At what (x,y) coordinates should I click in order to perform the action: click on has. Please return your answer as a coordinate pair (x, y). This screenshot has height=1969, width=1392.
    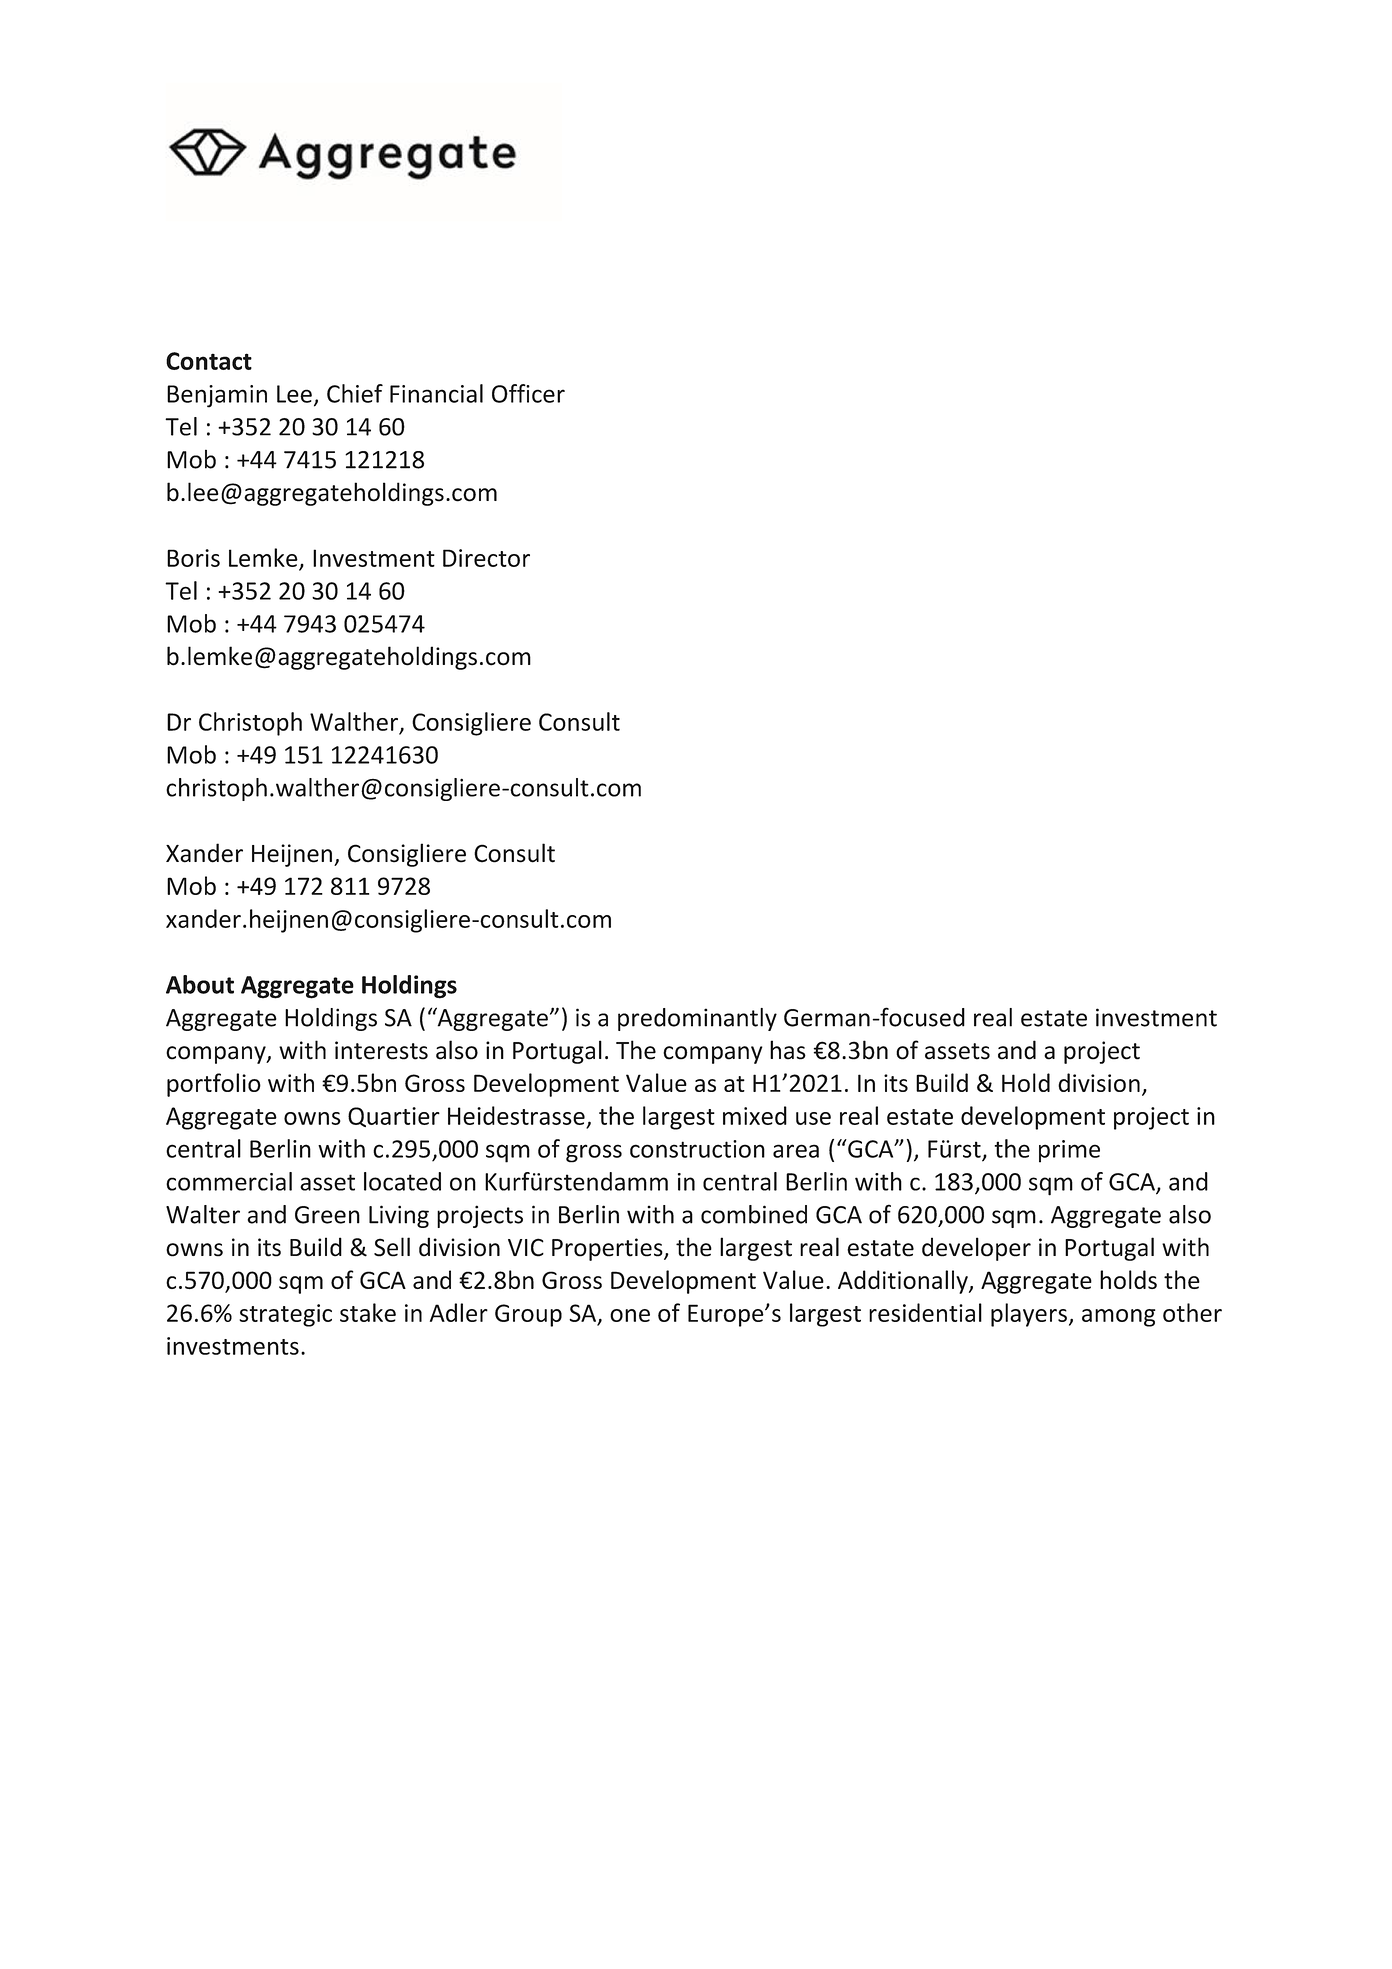
    Looking at the image, I should click on (788, 1050).
